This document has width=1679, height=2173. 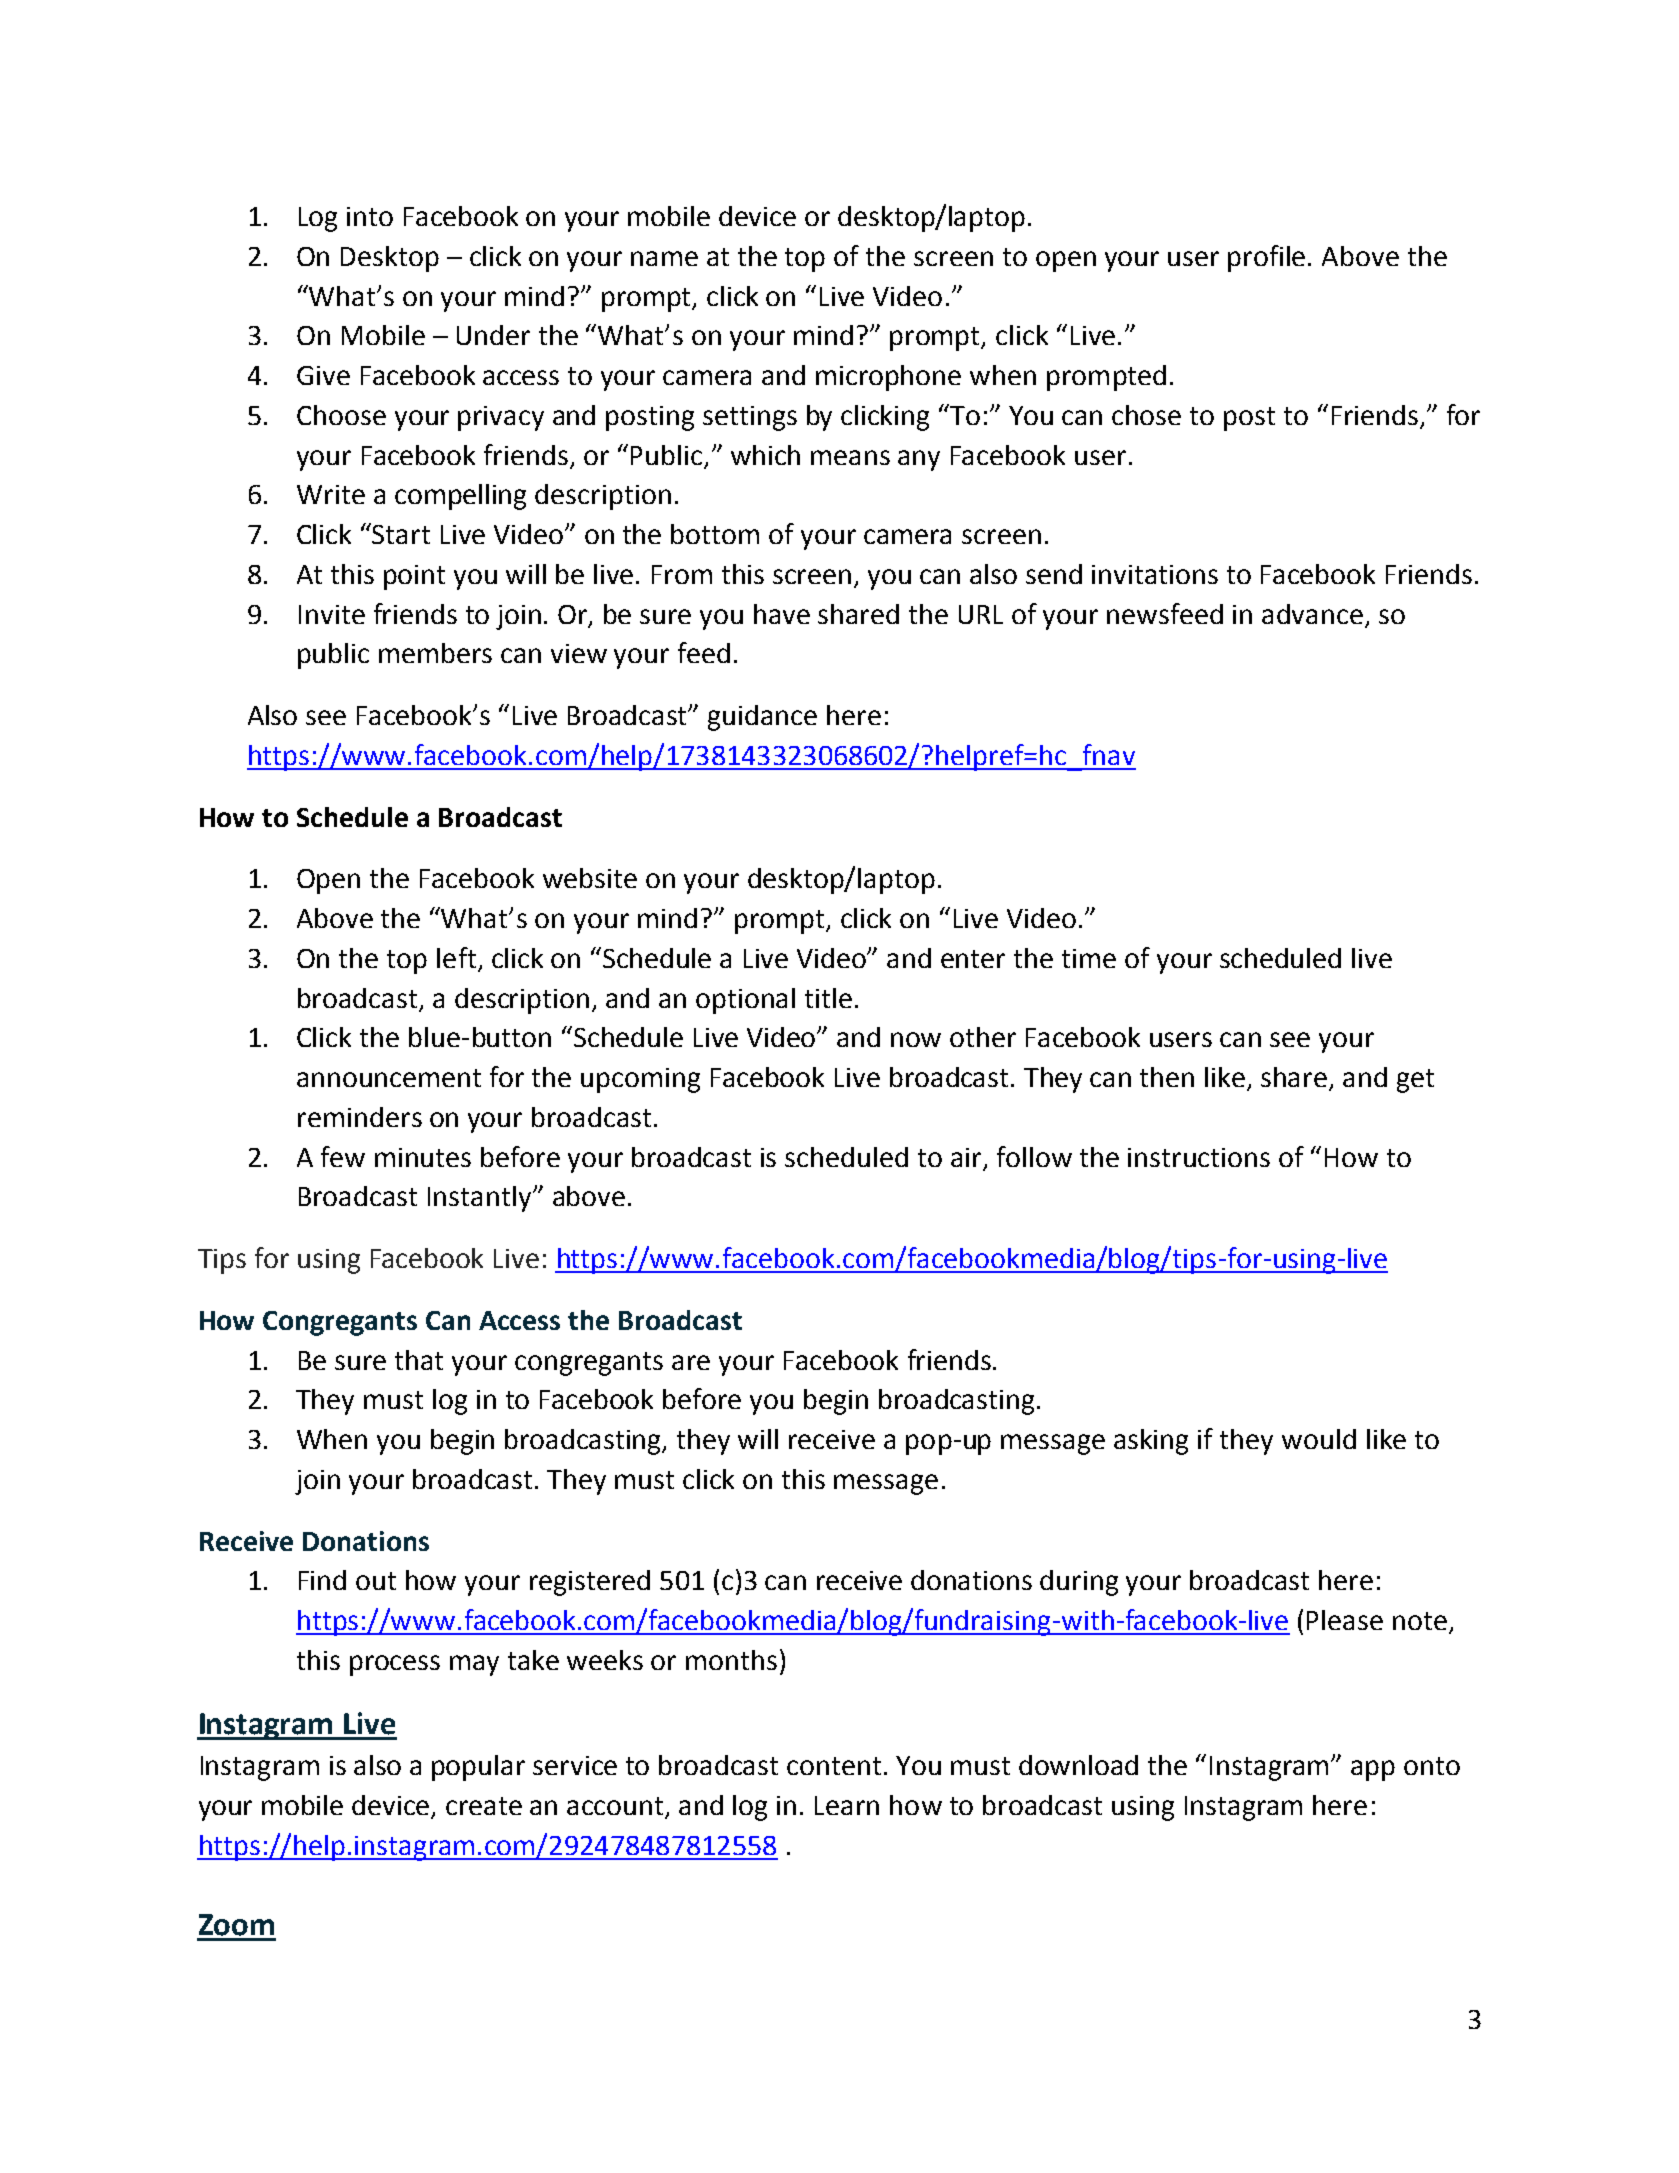 What do you see at coordinates (1319, 1439) in the document?
I see `would` at bounding box center [1319, 1439].
